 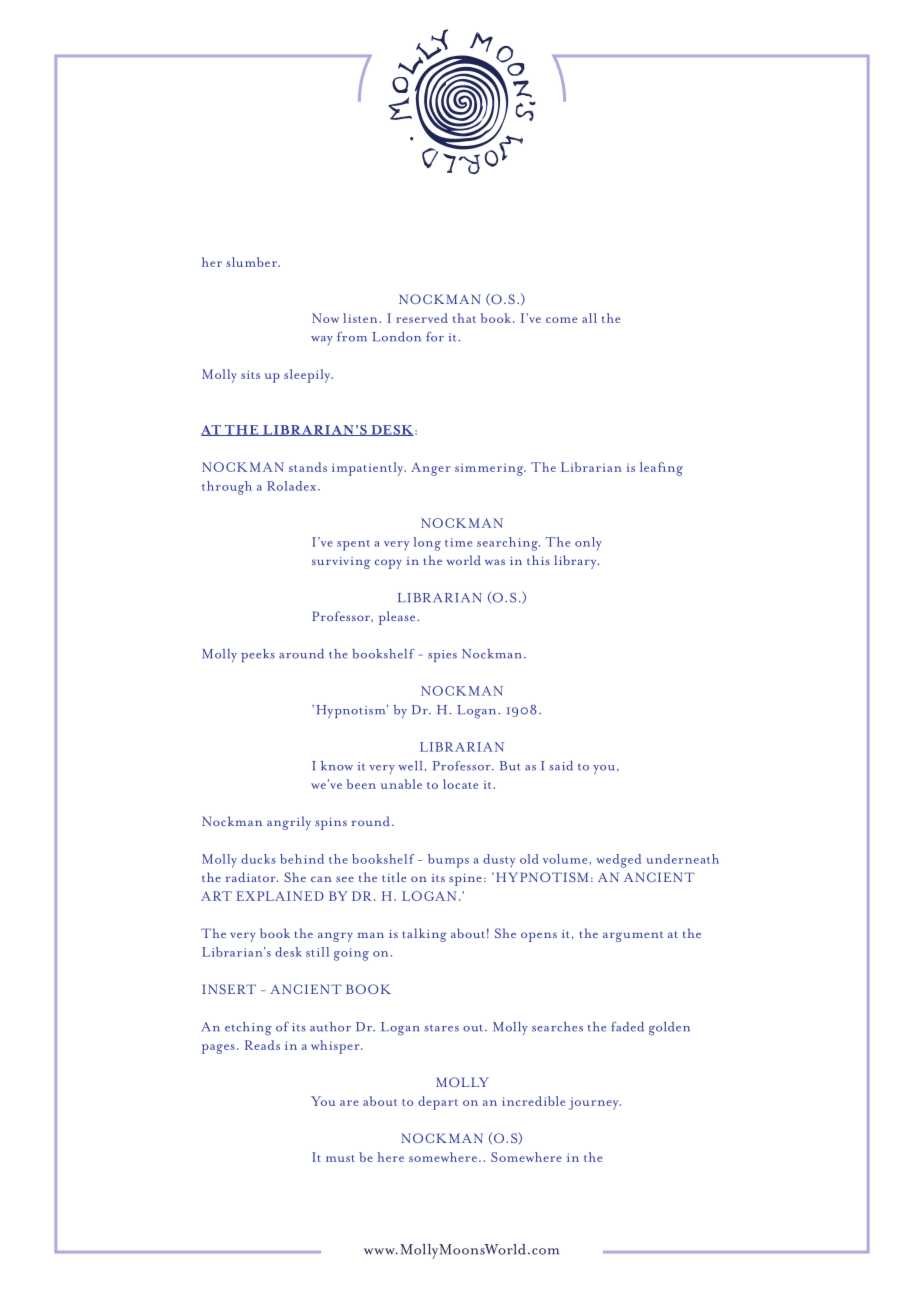 What do you see at coordinates (464, 318) in the page?
I see `that` at bounding box center [464, 318].
